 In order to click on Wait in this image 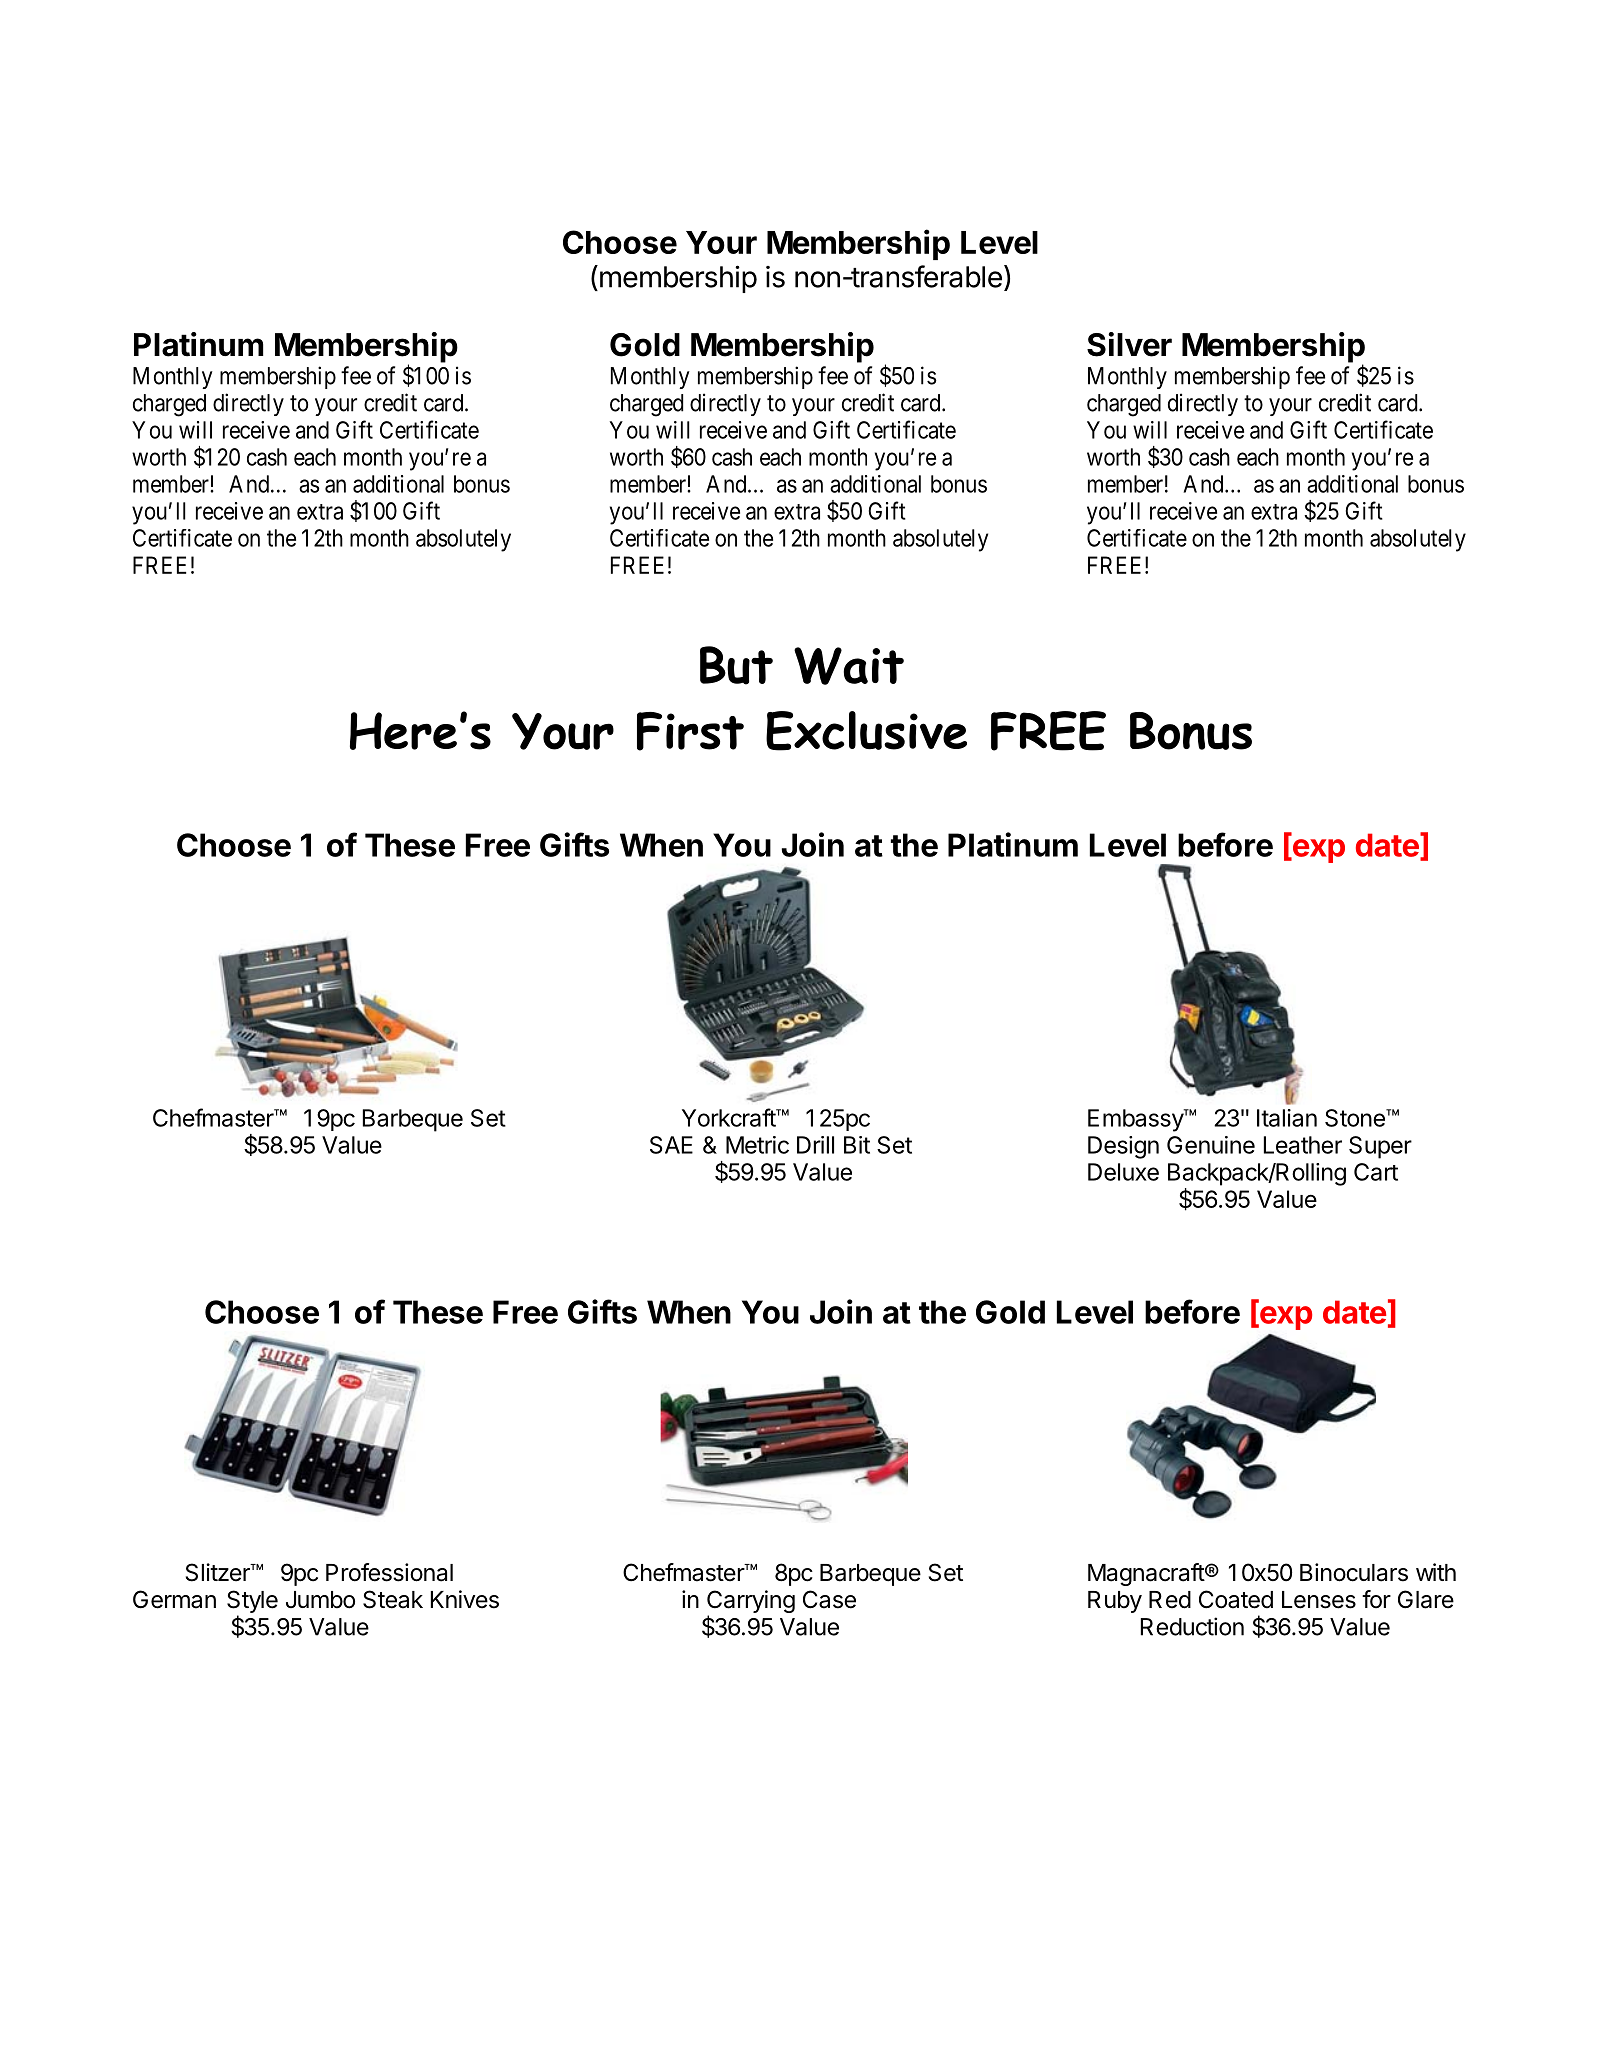, I will do `click(849, 666)`.
